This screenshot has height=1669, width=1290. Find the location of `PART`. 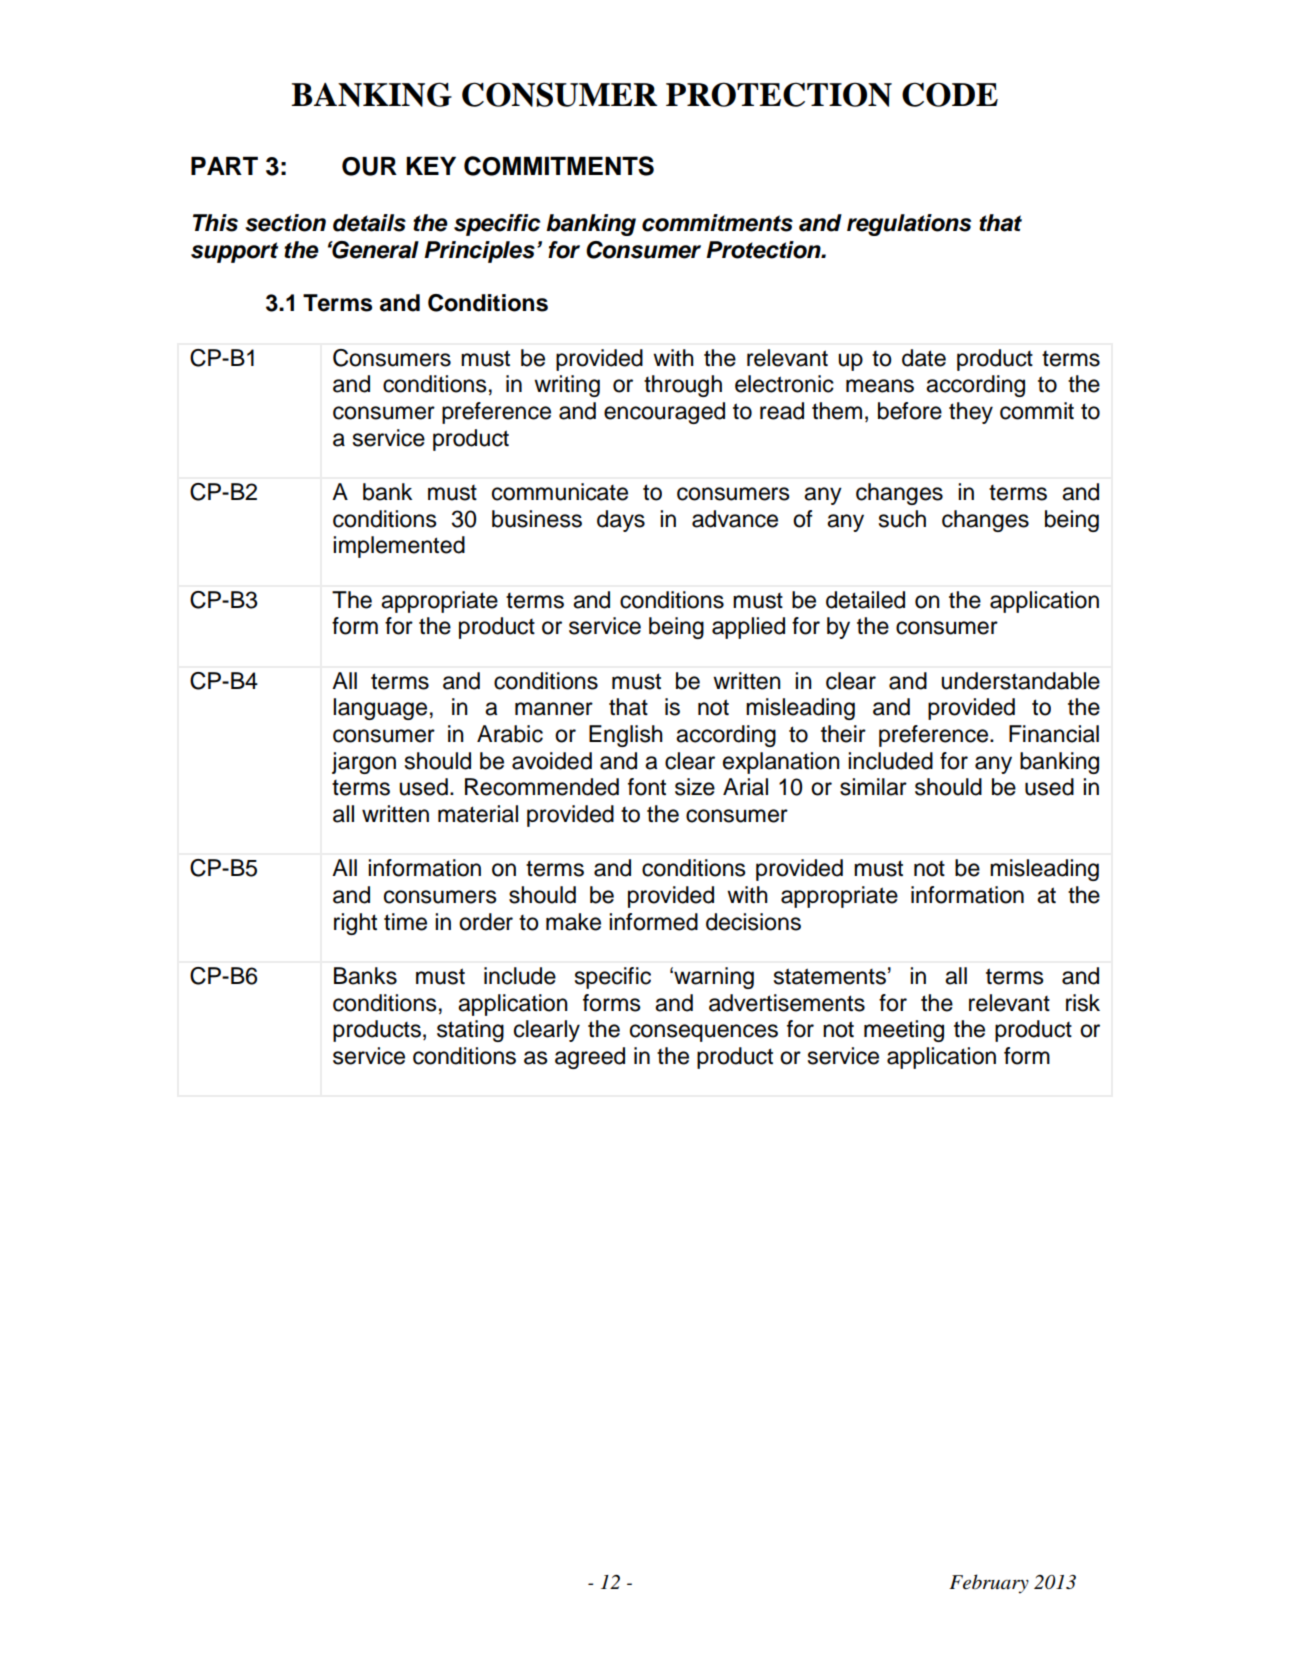

PART is located at coordinates (224, 166).
